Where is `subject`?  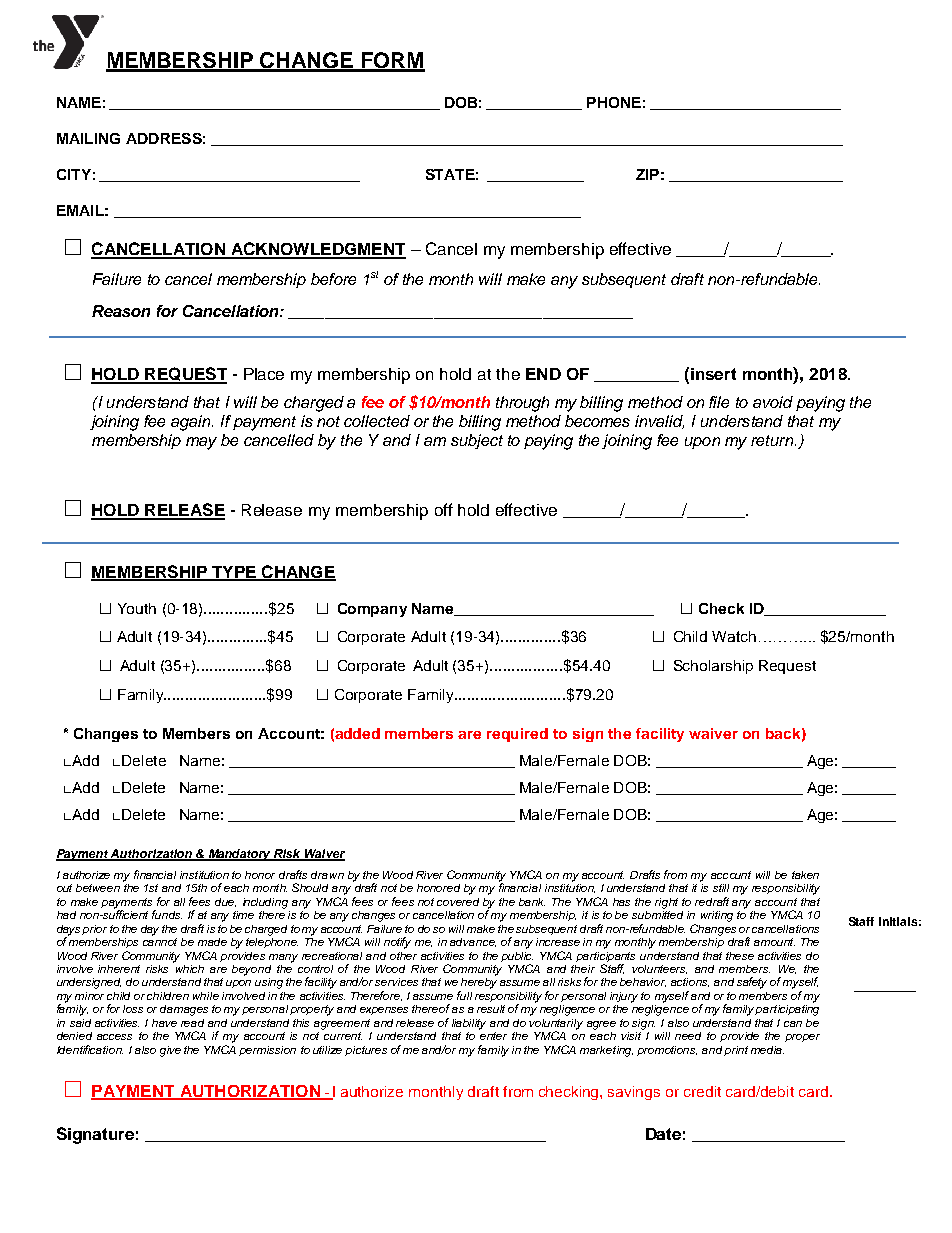
subject is located at coordinates (477, 441).
